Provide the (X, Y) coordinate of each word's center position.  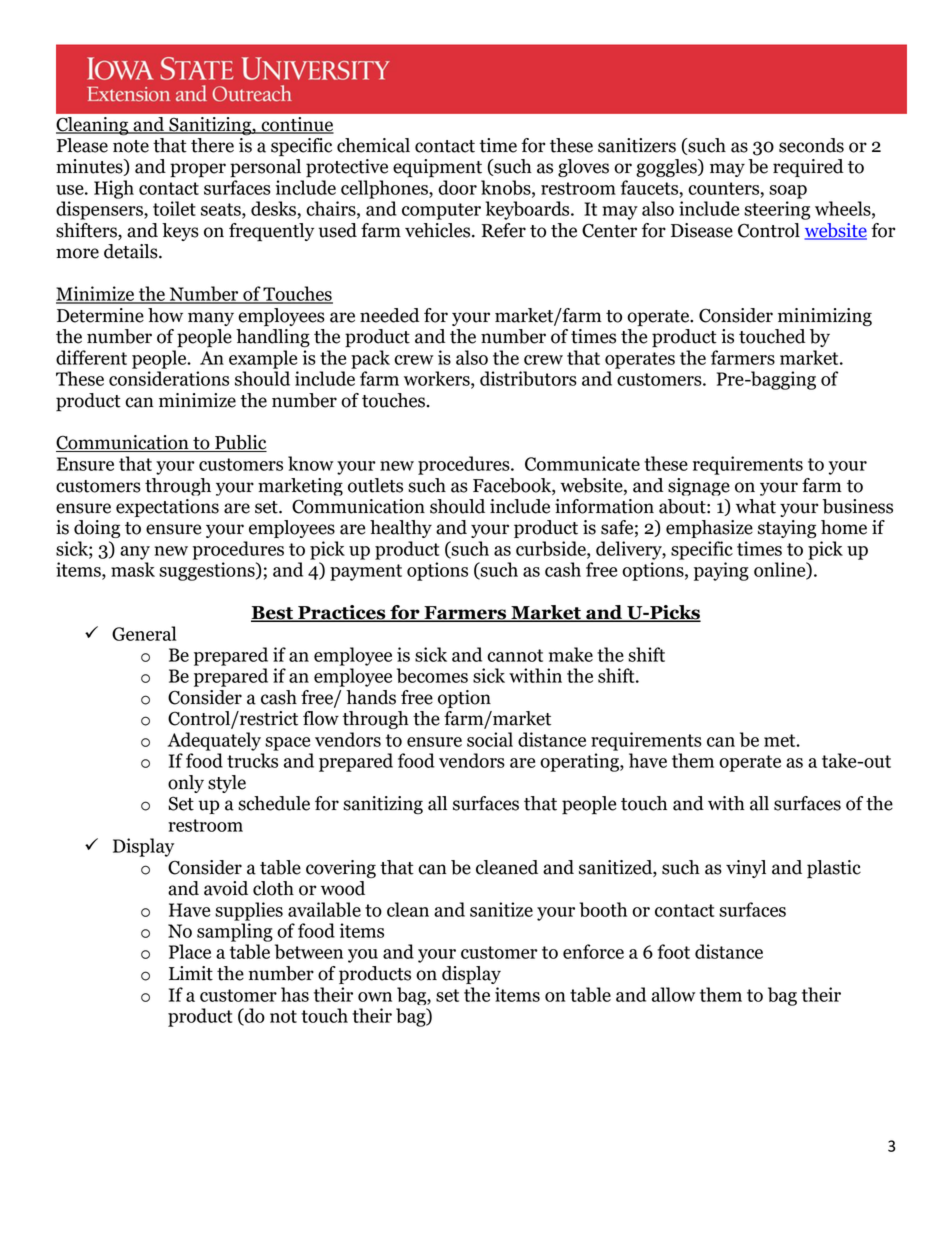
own (375, 997)
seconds (811, 145)
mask (133, 569)
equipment (437, 168)
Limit (191, 973)
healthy (401, 529)
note (131, 146)
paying (721, 571)
